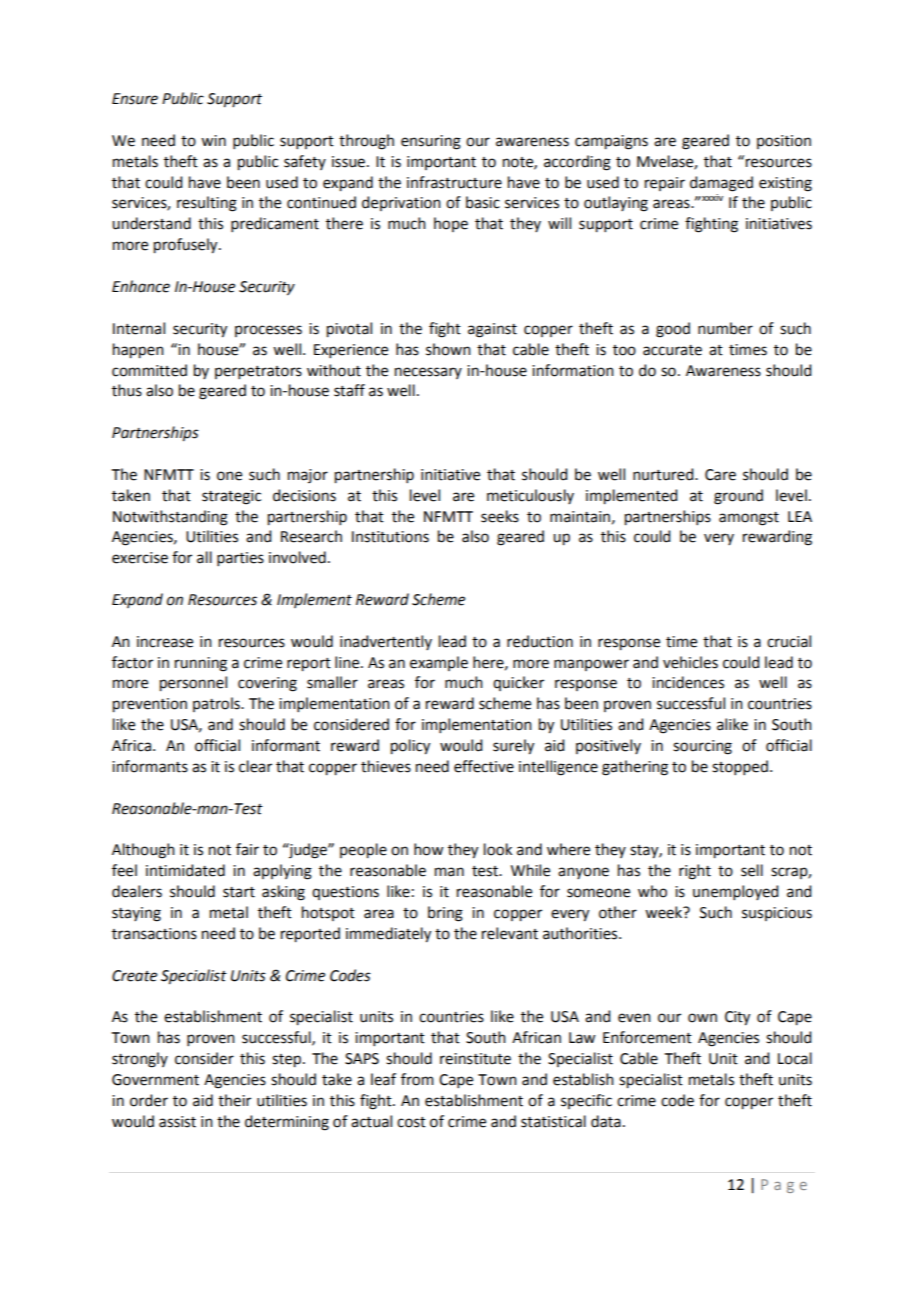  Describe the element at coordinates (690, 662) in the document. I see `vehicles` at that location.
